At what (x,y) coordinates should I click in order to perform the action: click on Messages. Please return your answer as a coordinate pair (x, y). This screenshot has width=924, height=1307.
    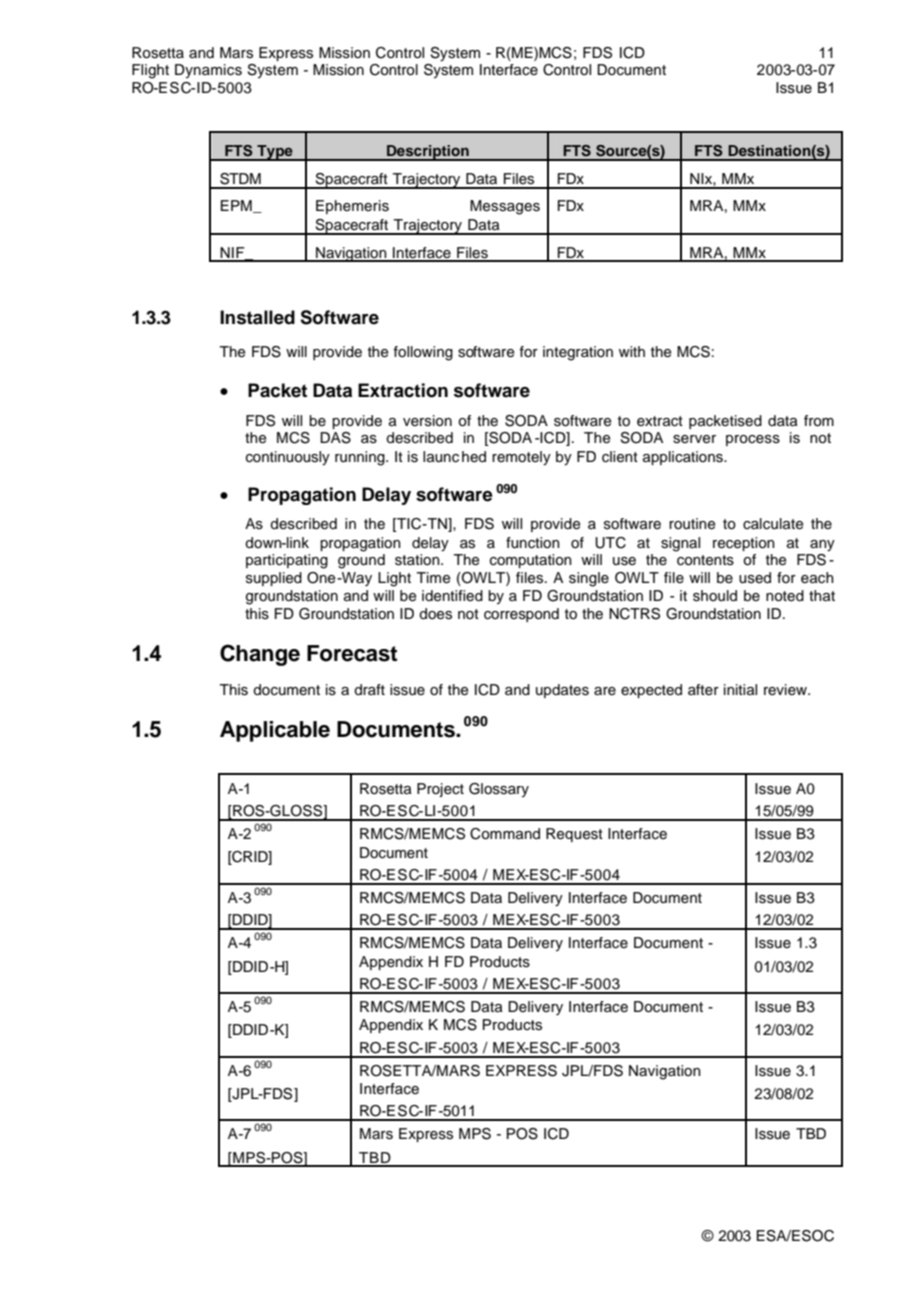
    Looking at the image, I should click on (505, 207).
